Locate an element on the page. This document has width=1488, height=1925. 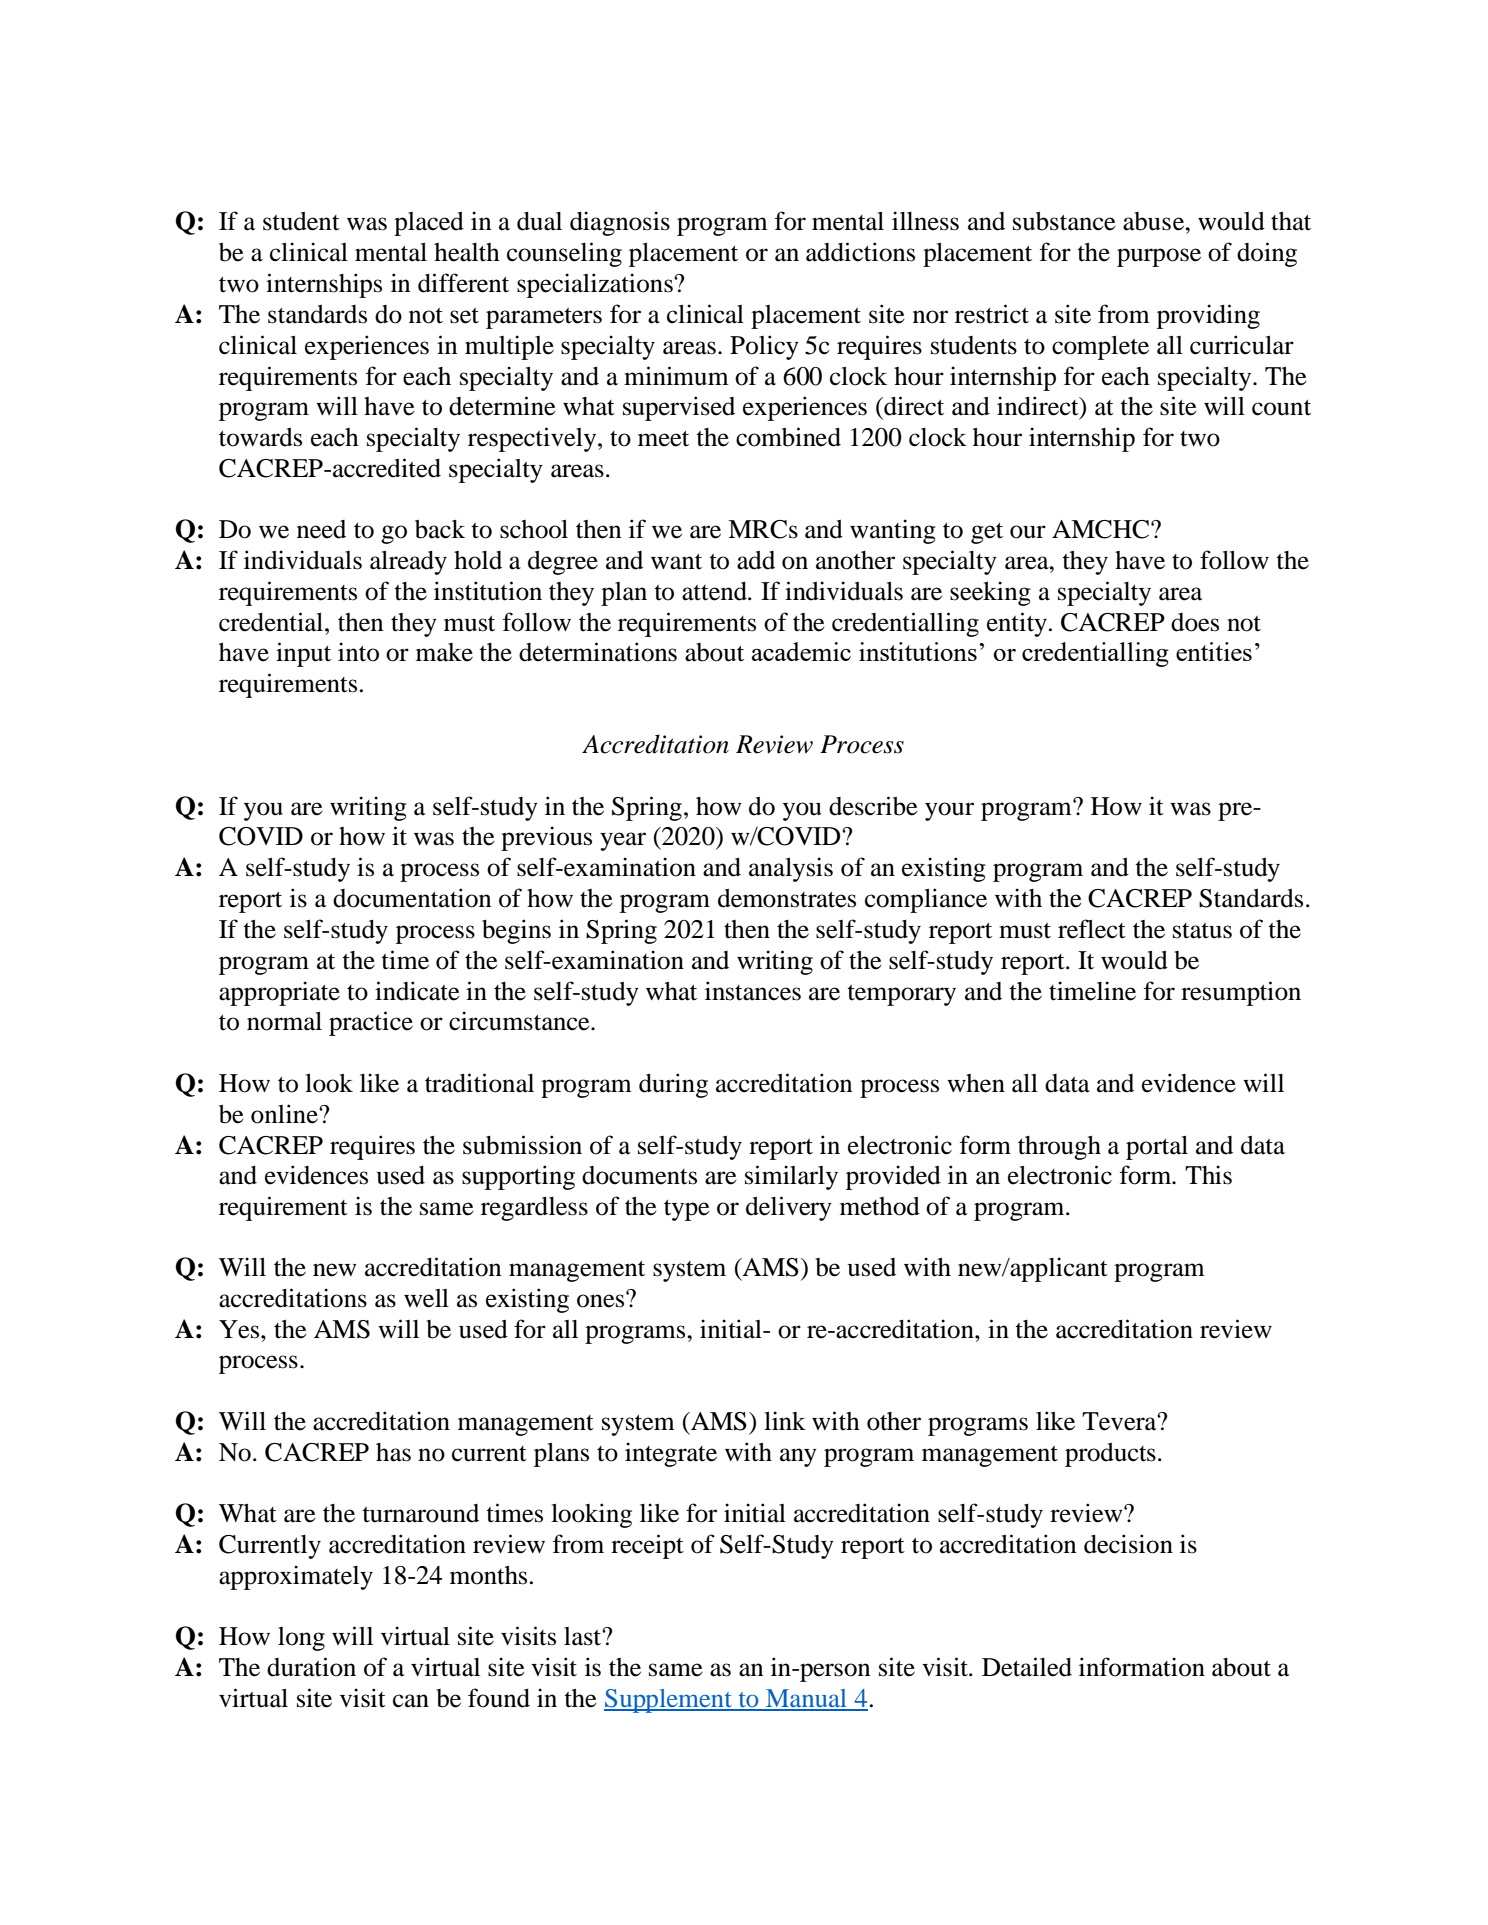
academic is located at coordinates (801, 651).
